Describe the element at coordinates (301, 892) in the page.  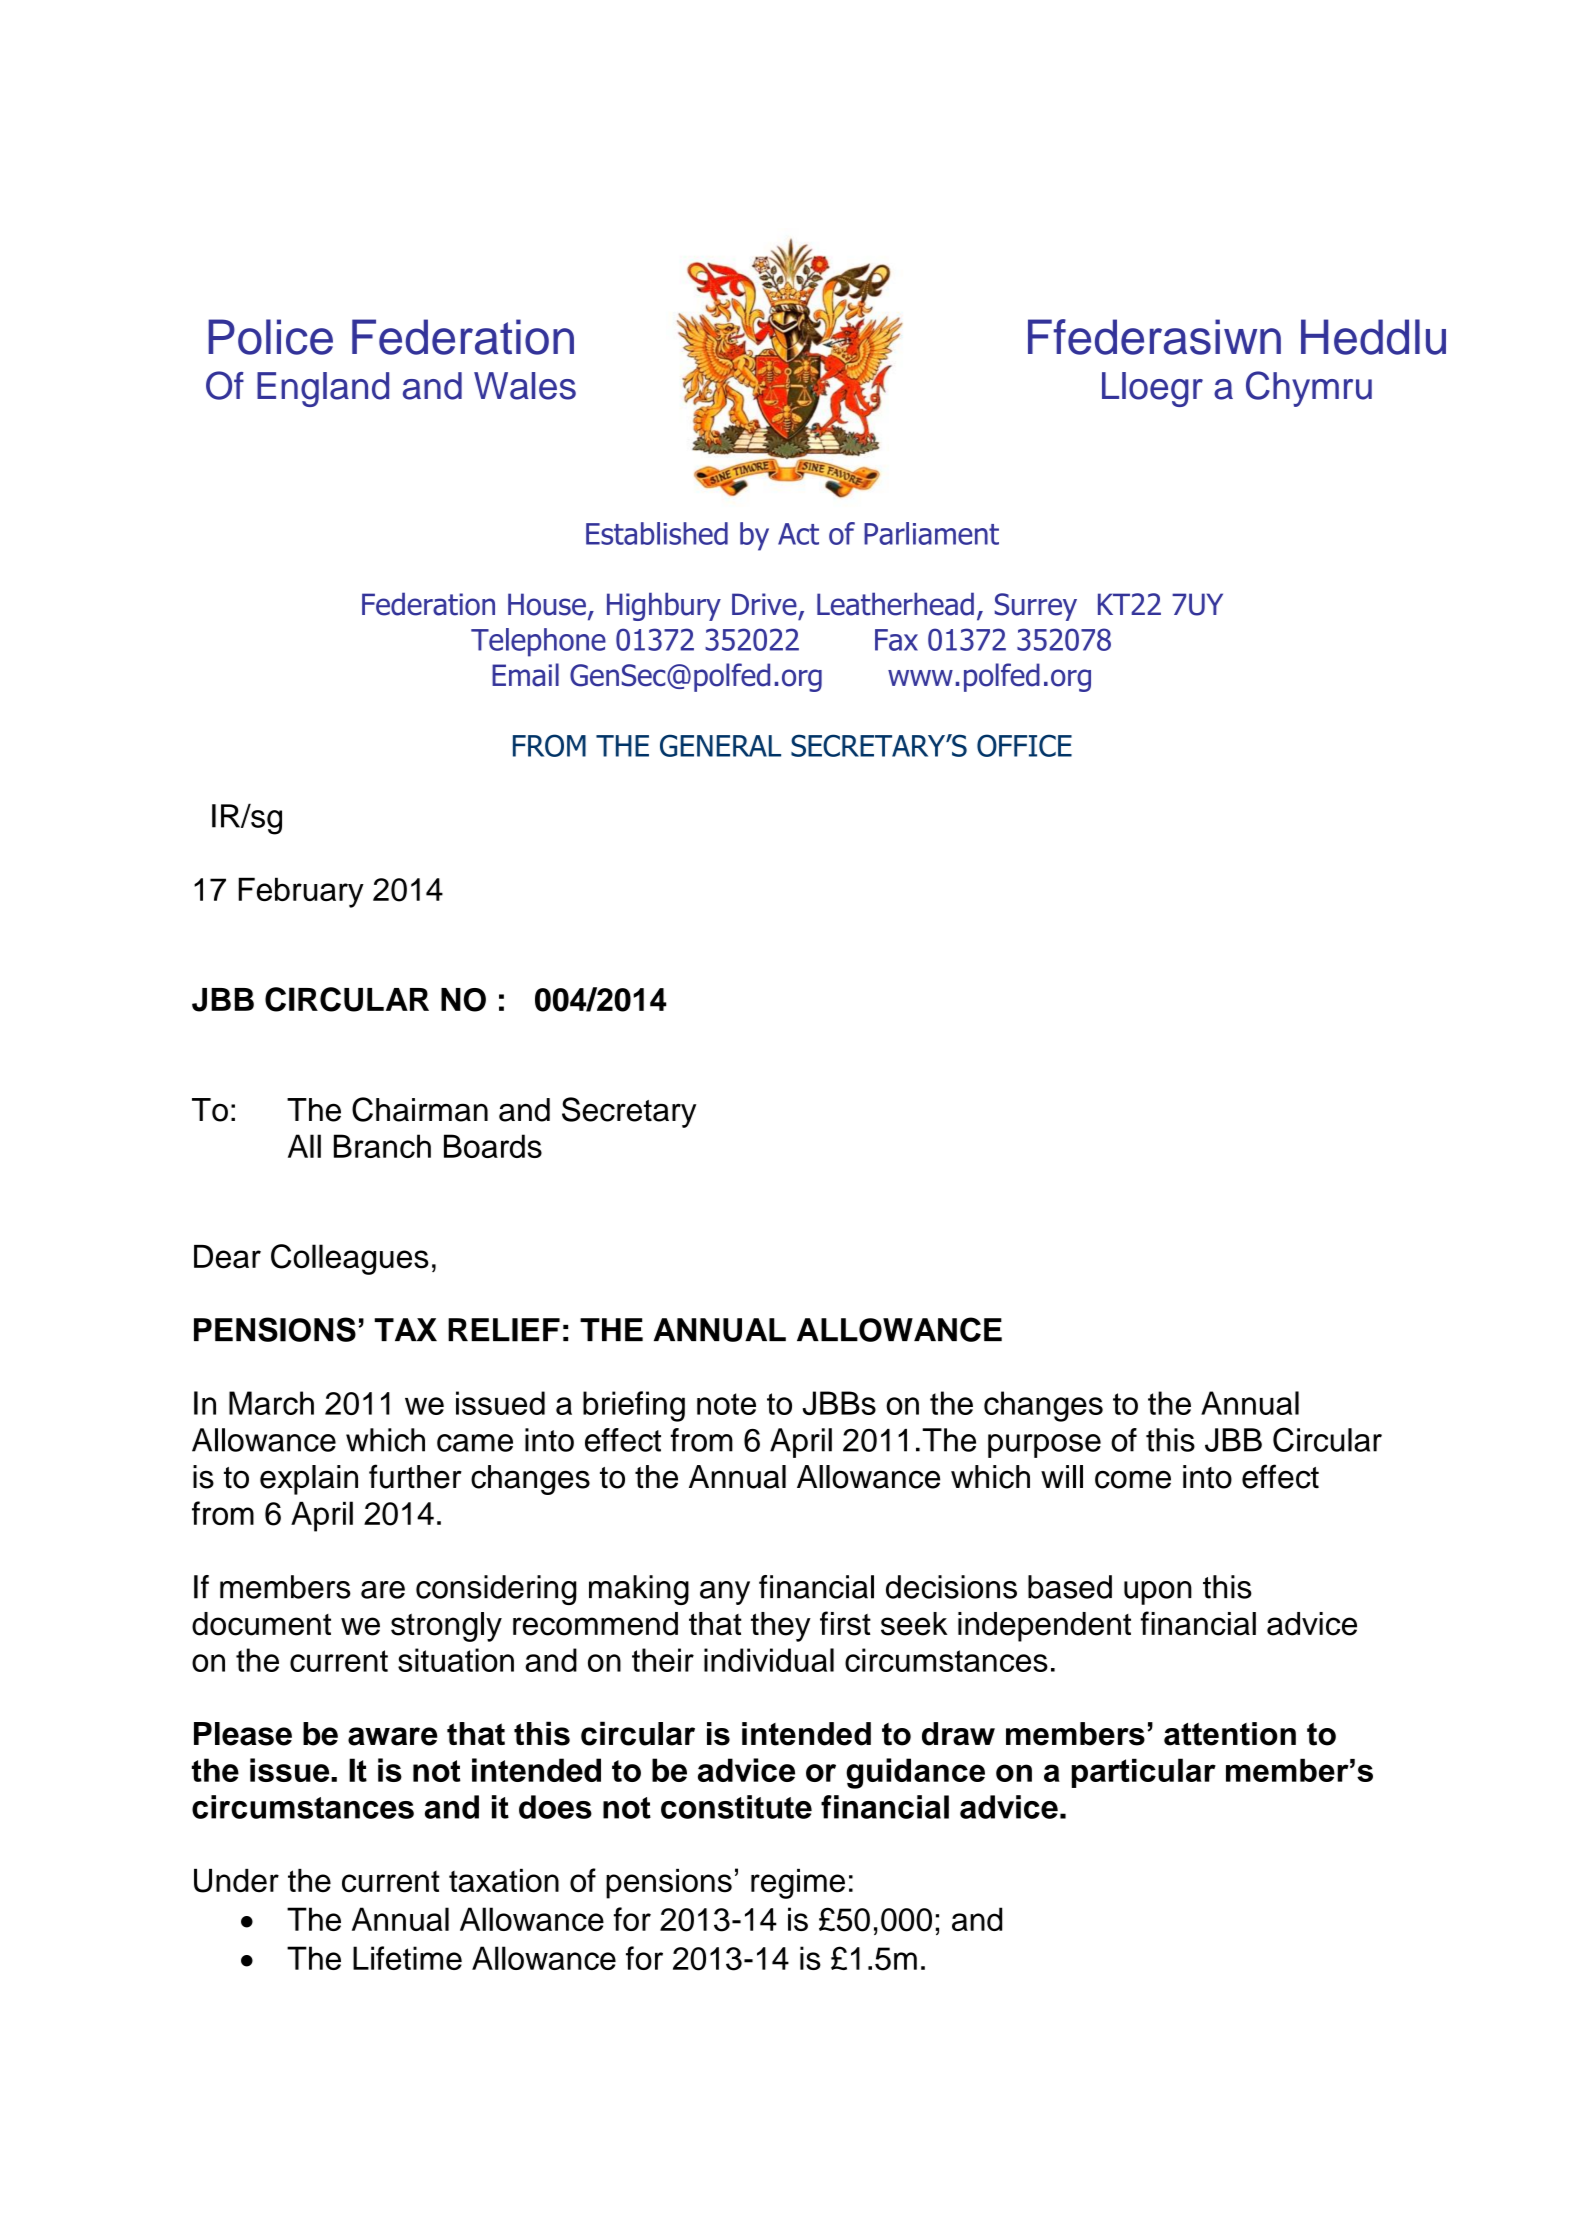
I see `February` at that location.
